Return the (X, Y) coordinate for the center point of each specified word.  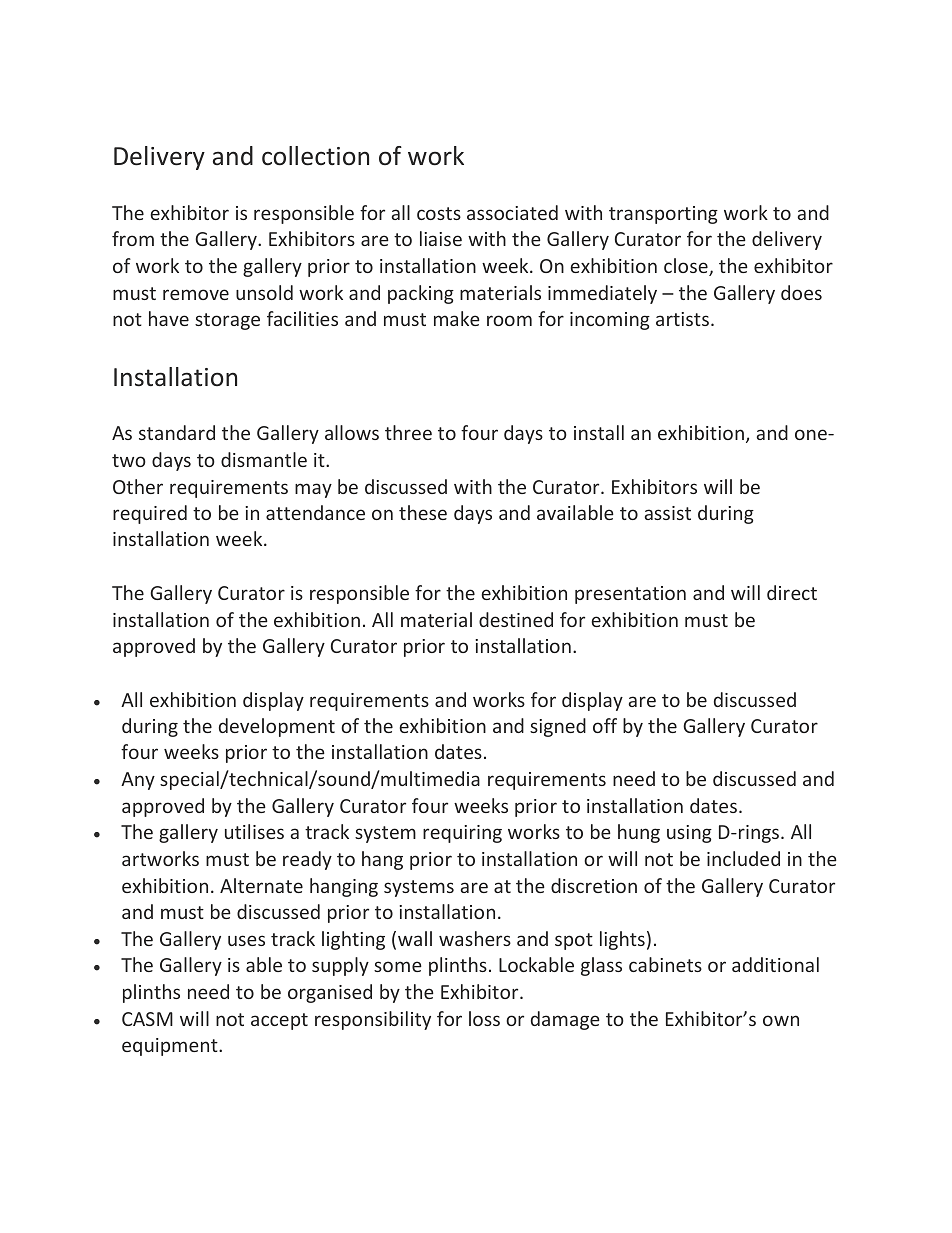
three (408, 432)
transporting (663, 215)
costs (439, 213)
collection (315, 156)
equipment (171, 1047)
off (605, 725)
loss (484, 1018)
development (277, 727)
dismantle (264, 459)
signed (558, 727)
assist (668, 513)
